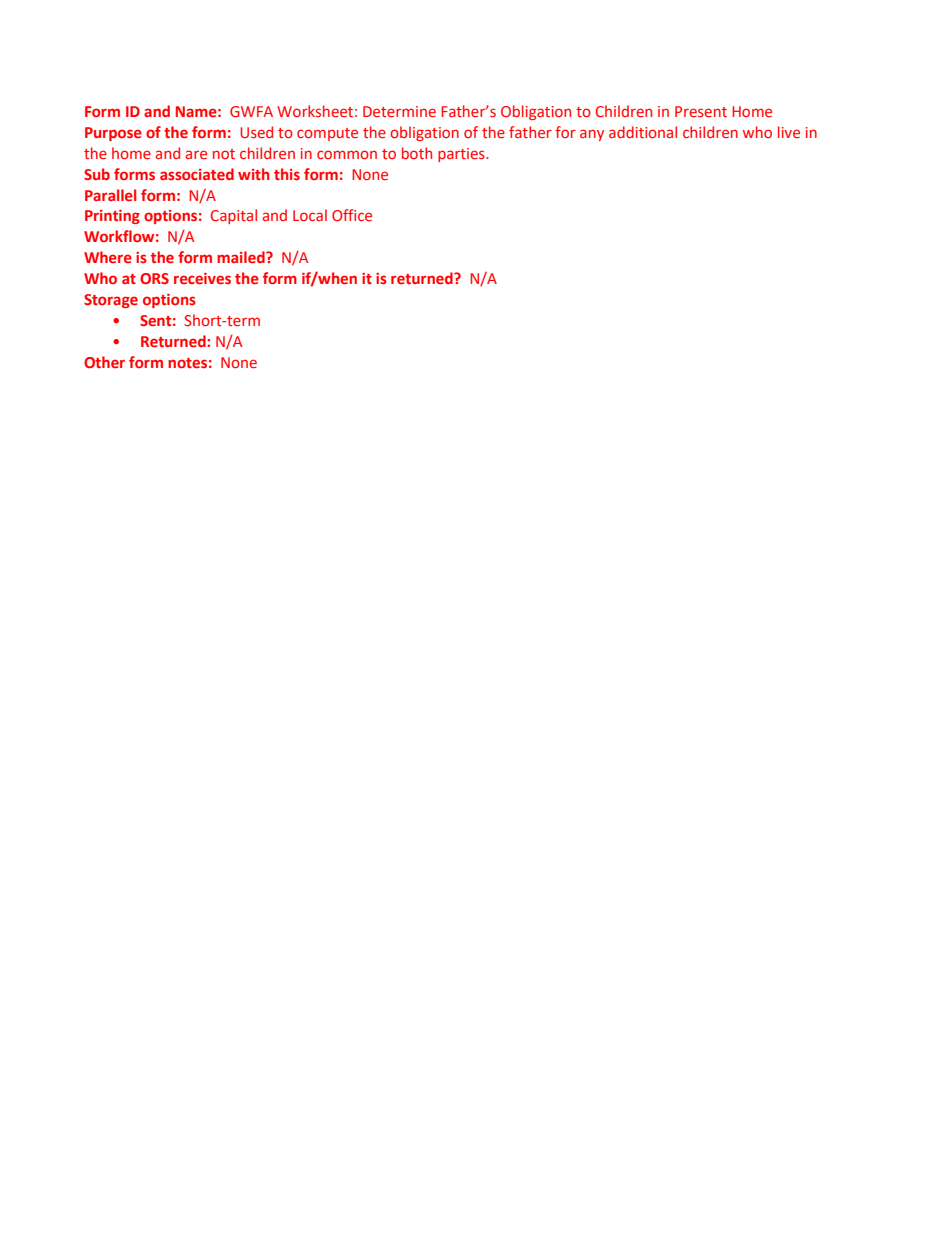 This image has width=952, height=1233. I want to click on ORS, so click(154, 278).
